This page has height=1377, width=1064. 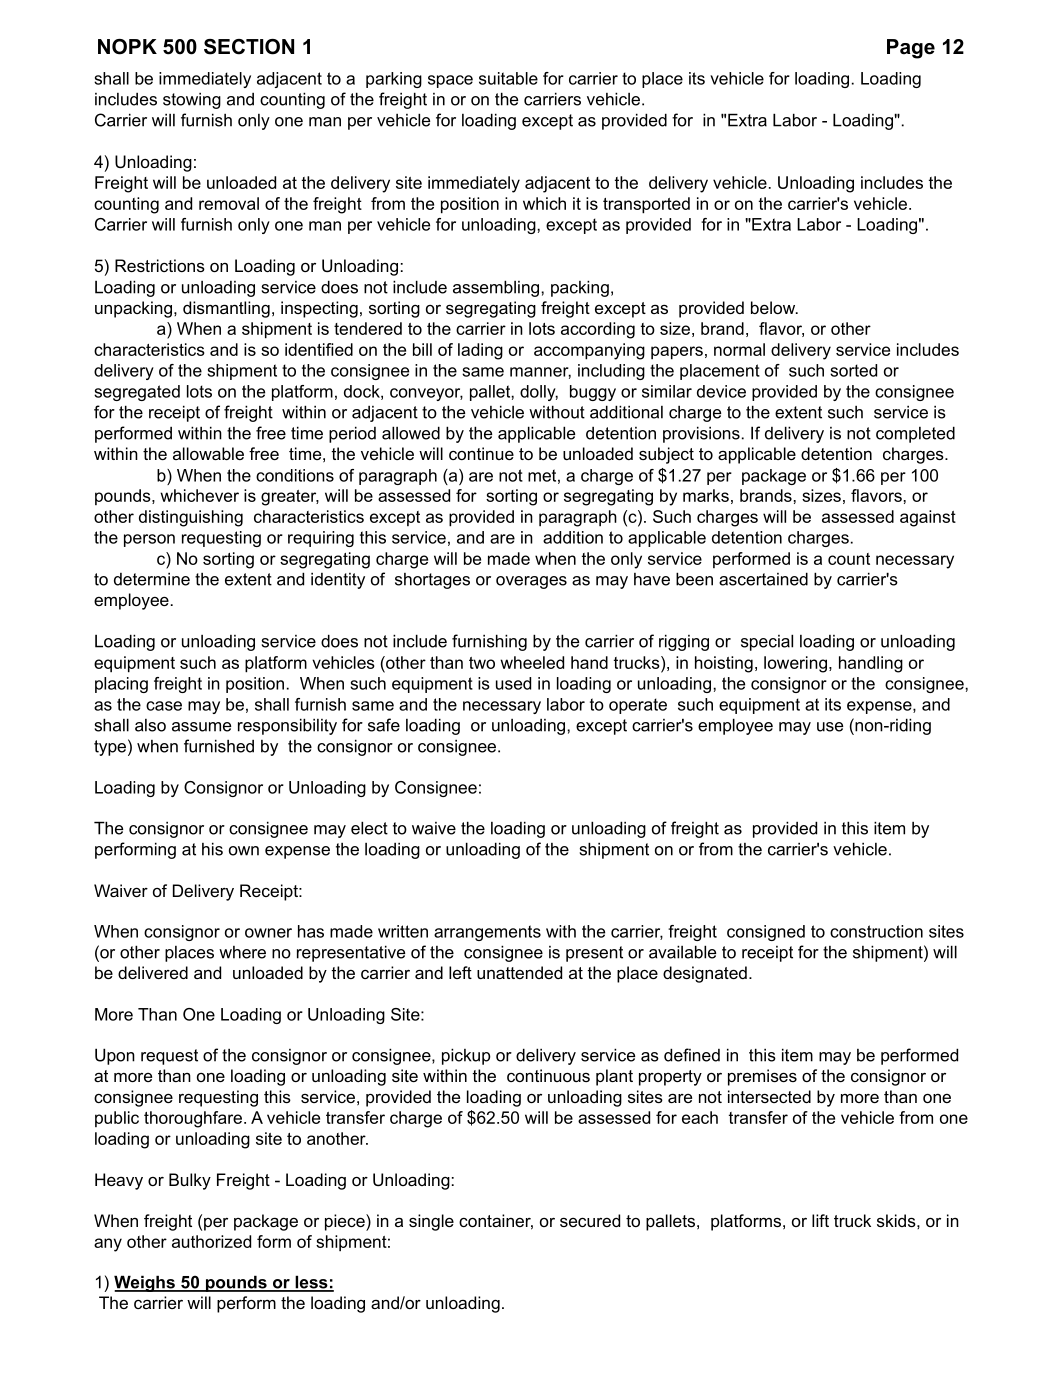 What do you see at coordinates (590, 1220) in the page?
I see `secured` at bounding box center [590, 1220].
